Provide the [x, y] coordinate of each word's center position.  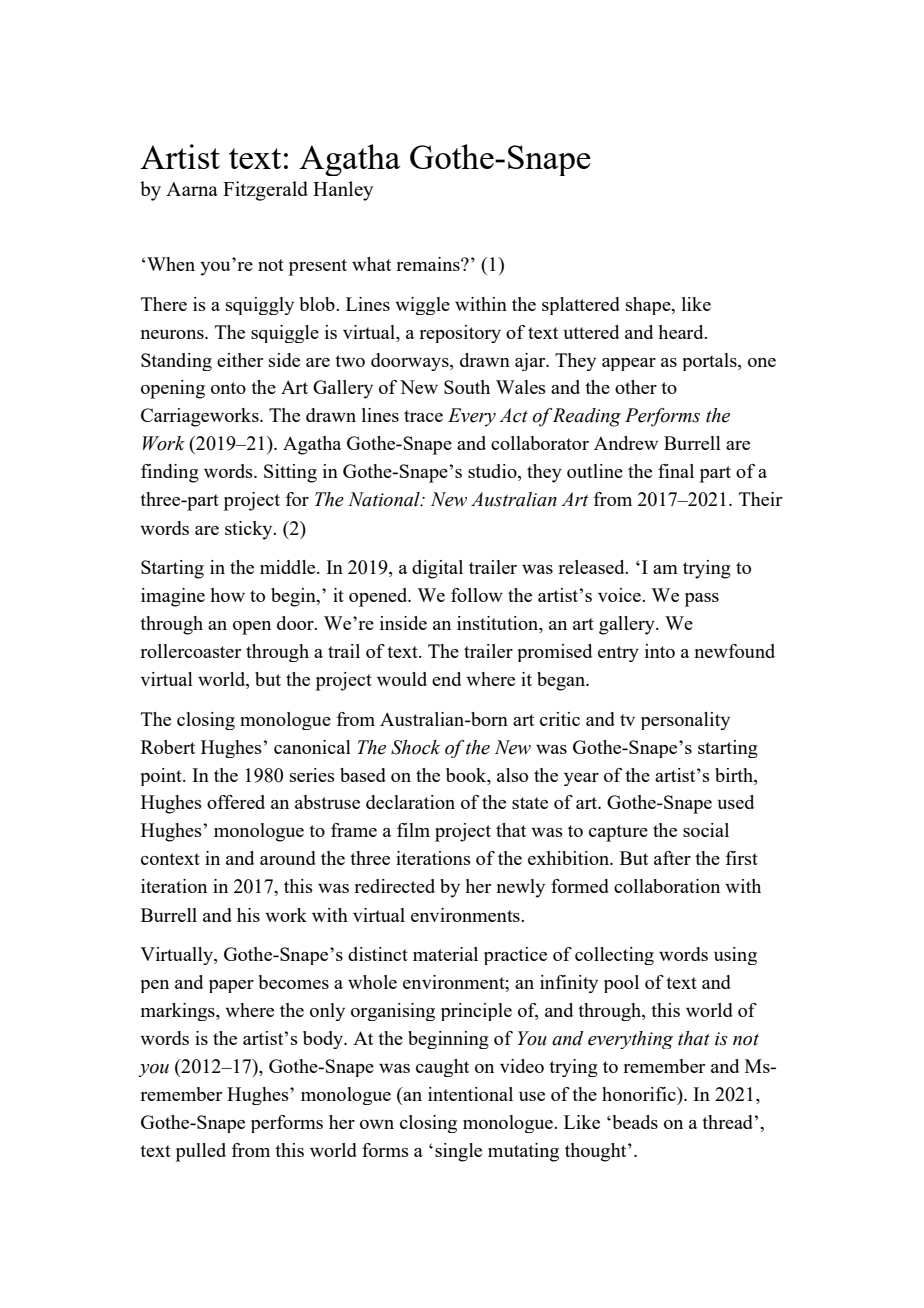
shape [649, 306]
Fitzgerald [265, 191]
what [371, 264]
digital [437, 569]
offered [236, 802]
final [676, 471]
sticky [250, 530]
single [458, 1152]
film [413, 830]
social [706, 830]
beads [634, 1122]
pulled [201, 1152]
